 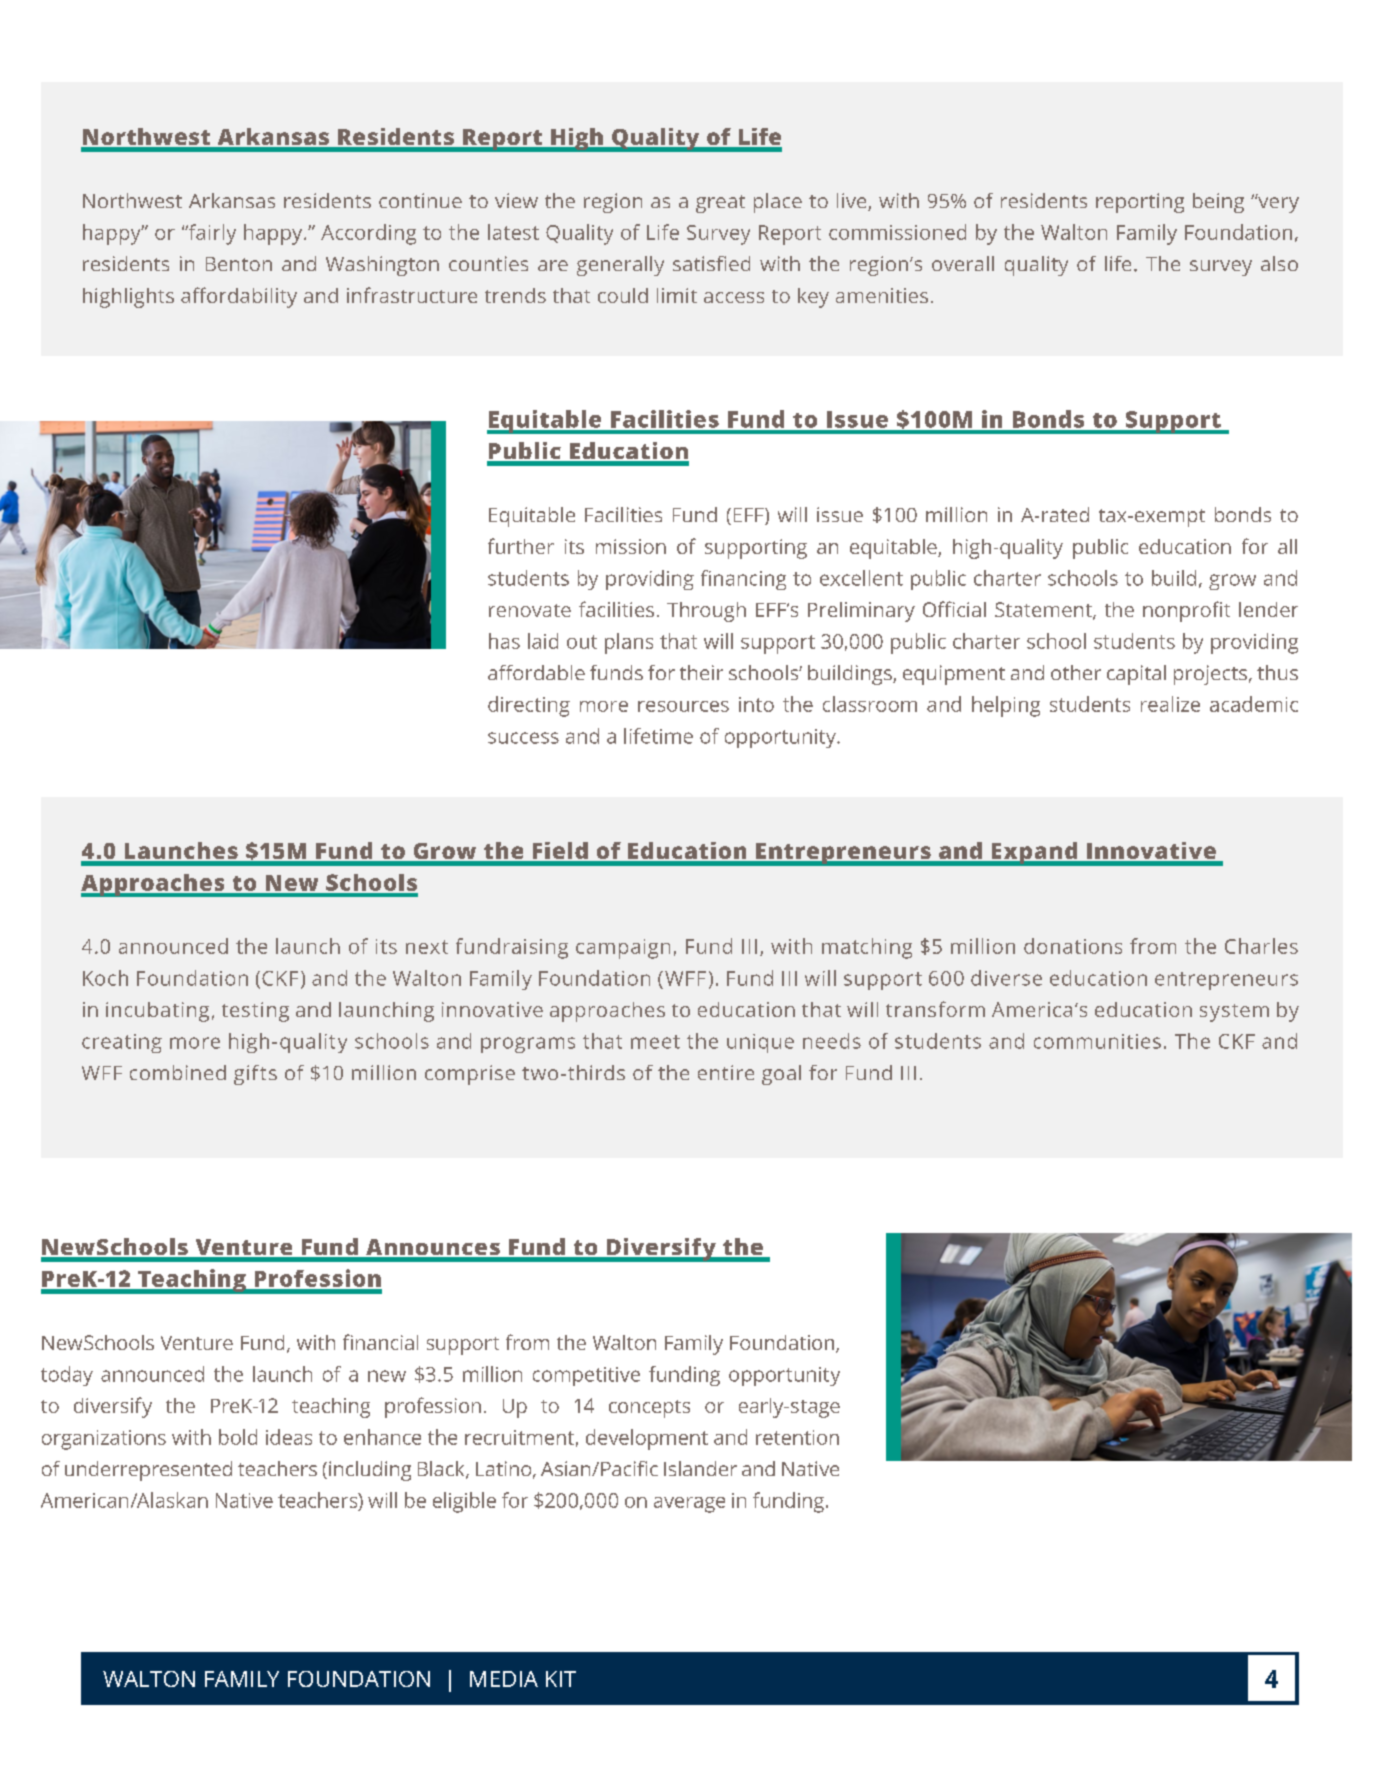 I want to click on Through, so click(x=706, y=612).
